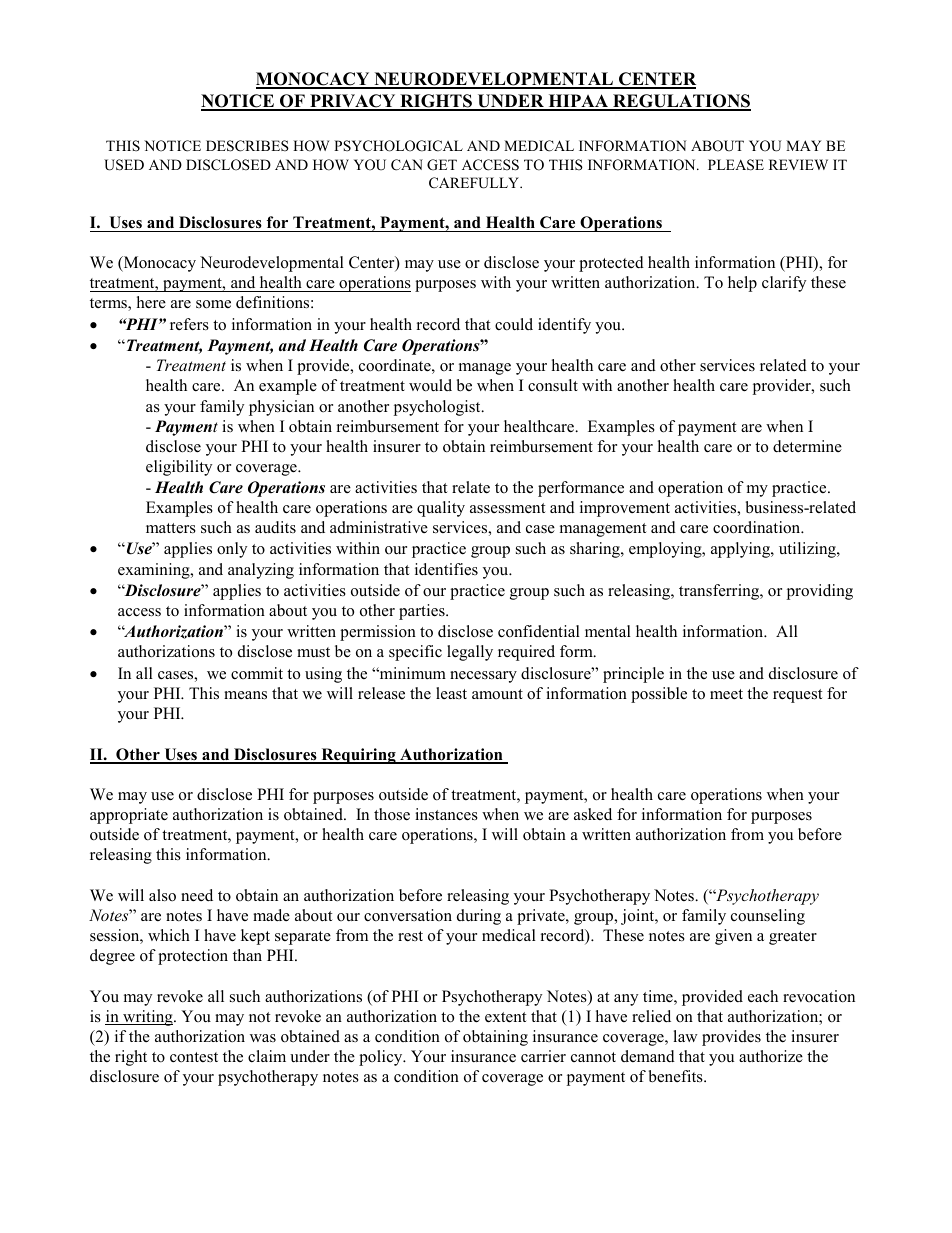 The image size is (952, 1233). Describe the element at coordinates (247, 146) in the screenshot. I see `DESCRIBES` at that location.
